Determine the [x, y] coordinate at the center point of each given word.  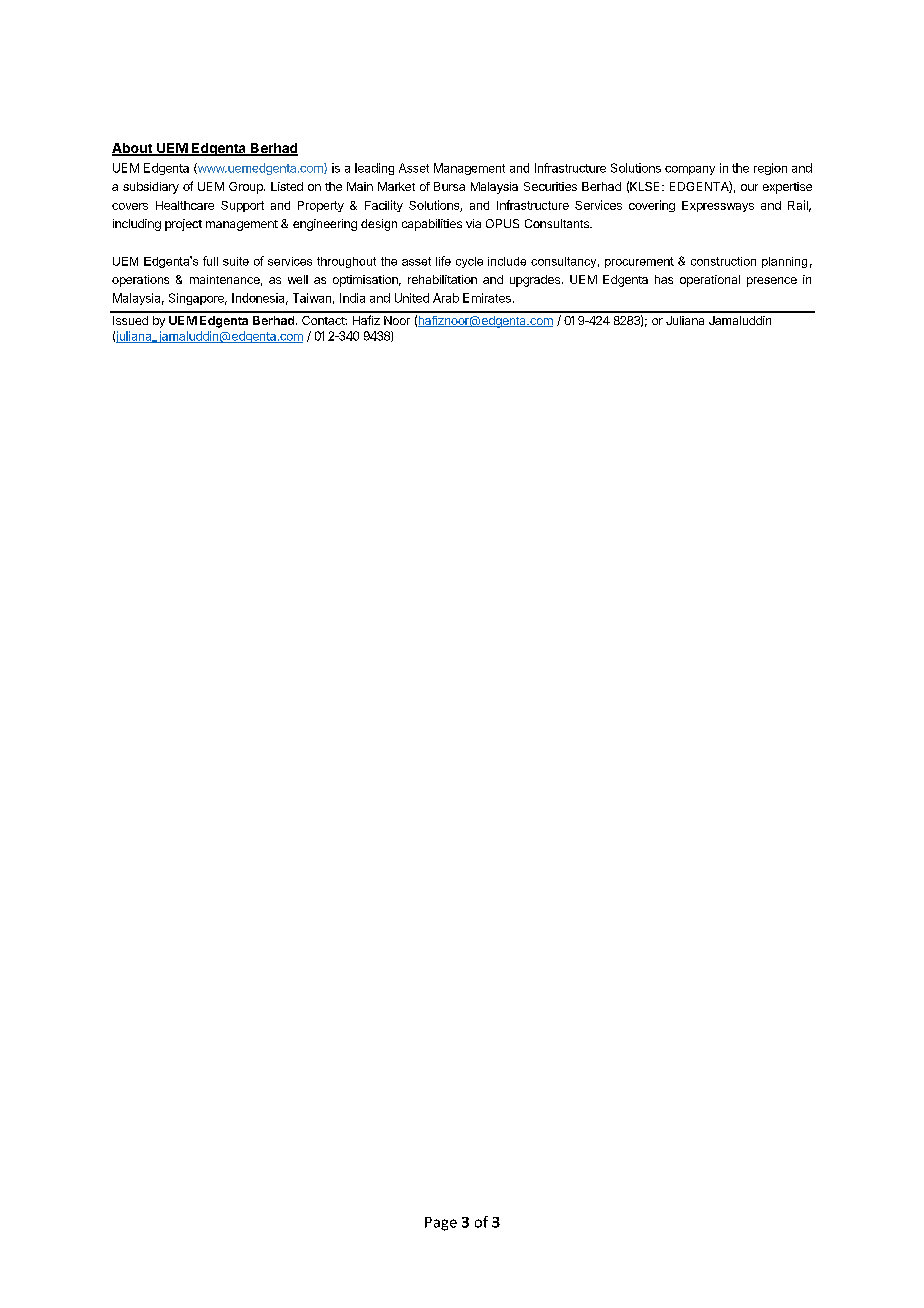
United [412, 298]
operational [710, 281]
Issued [130, 320]
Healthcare [185, 205]
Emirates [487, 298]
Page [441, 1224]
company [690, 170]
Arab [446, 298]
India [352, 298]
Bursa [449, 186]
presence [772, 282]
